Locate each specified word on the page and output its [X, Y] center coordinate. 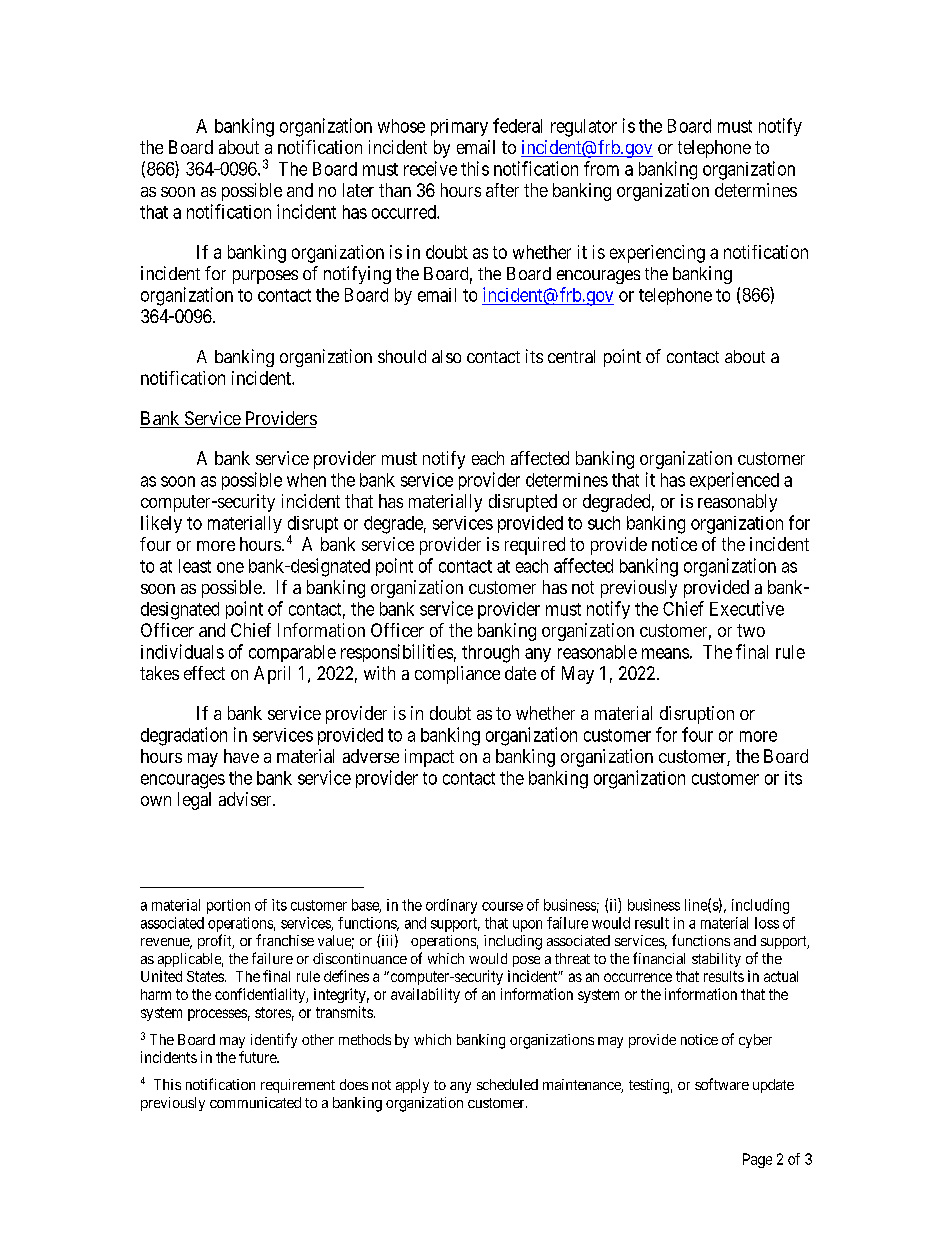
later [358, 190]
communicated [255, 1102]
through [490, 654]
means [665, 653]
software [722, 1084]
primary [459, 127]
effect [204, 673]
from [601, 168]
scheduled [507, 1084]
